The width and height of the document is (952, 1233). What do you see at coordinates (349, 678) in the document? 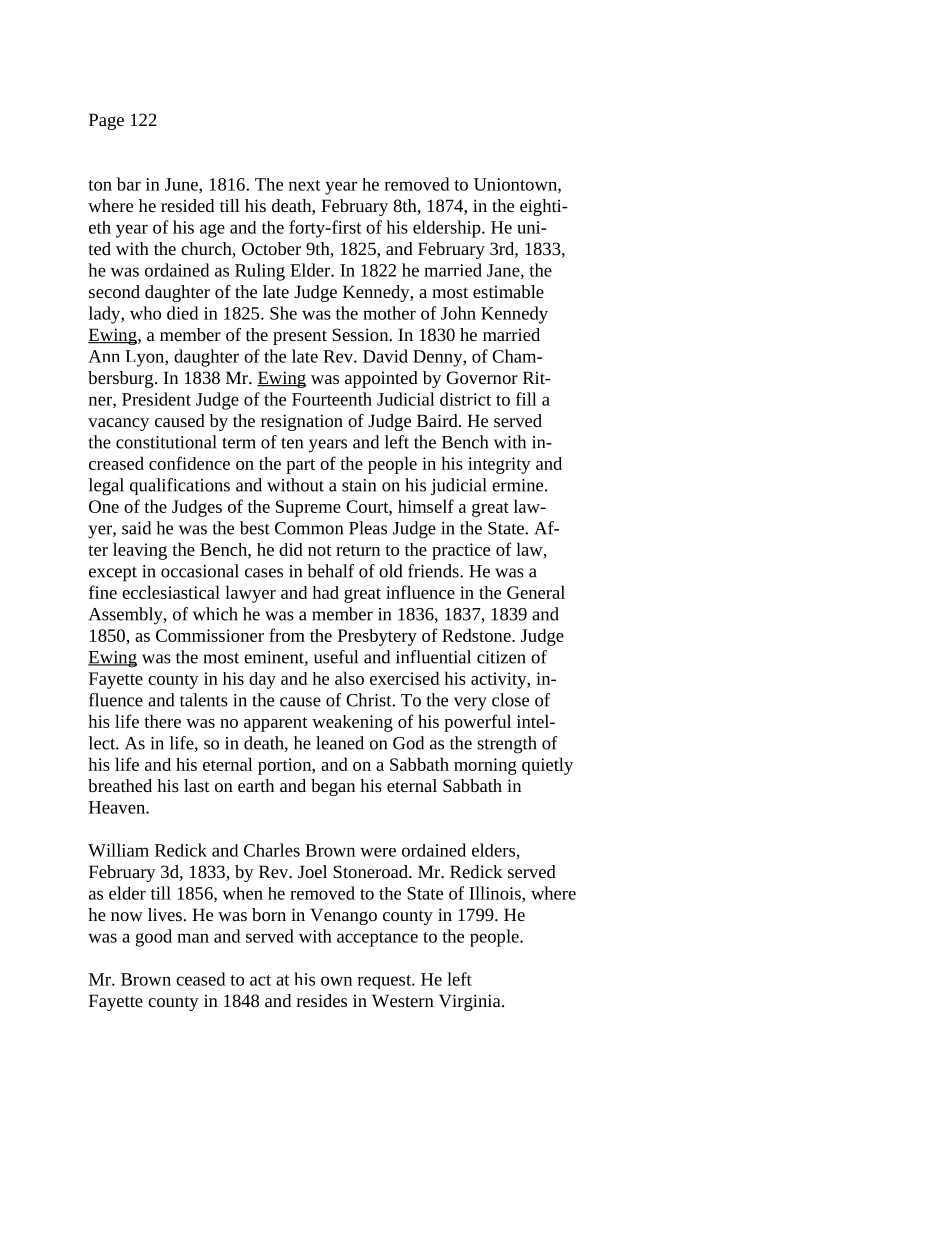
I see `also` at bounding box center [349, 678].
